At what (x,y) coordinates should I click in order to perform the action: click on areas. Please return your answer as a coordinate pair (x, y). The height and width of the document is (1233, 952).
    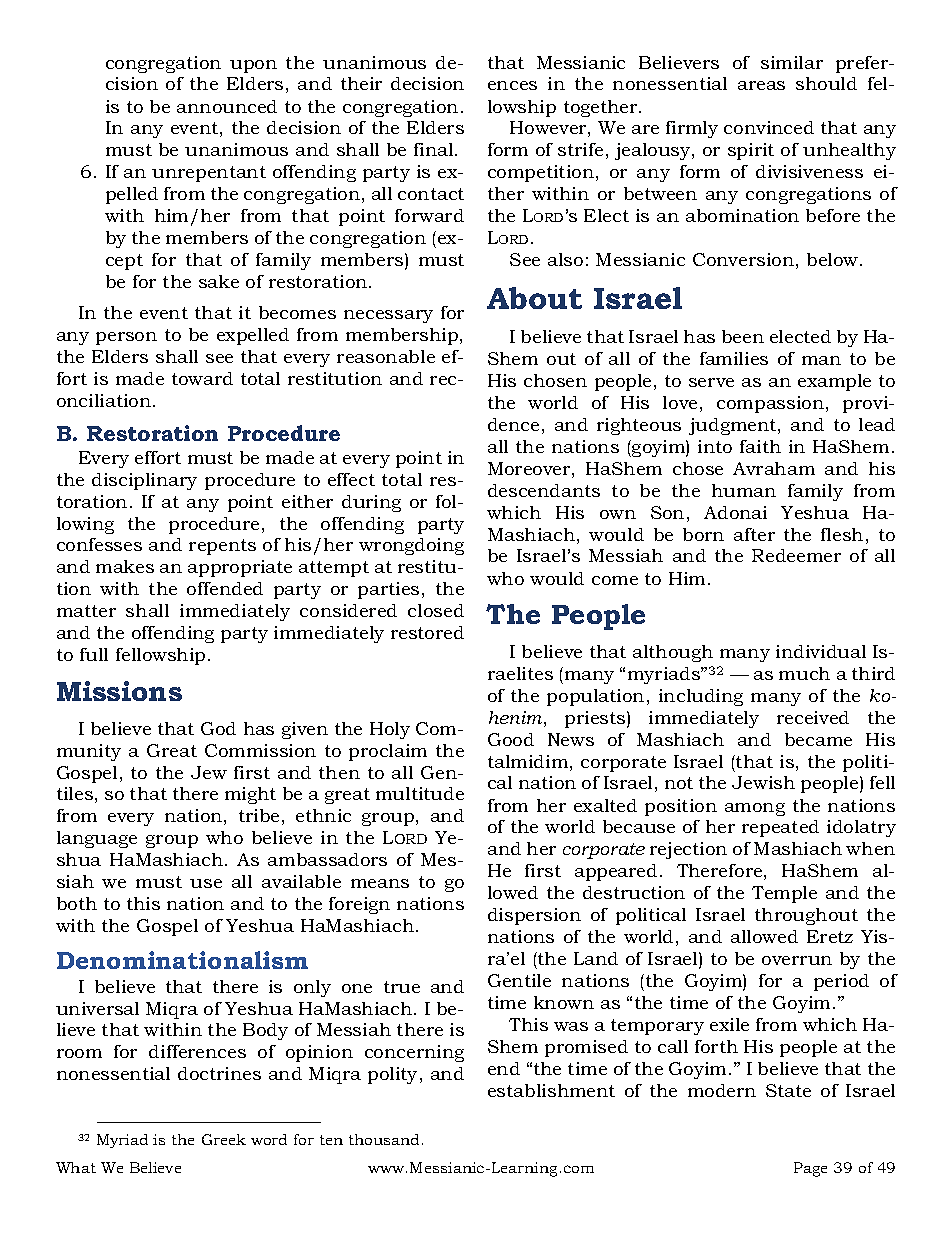
    Looking at the image, I should click on (761, 85).
